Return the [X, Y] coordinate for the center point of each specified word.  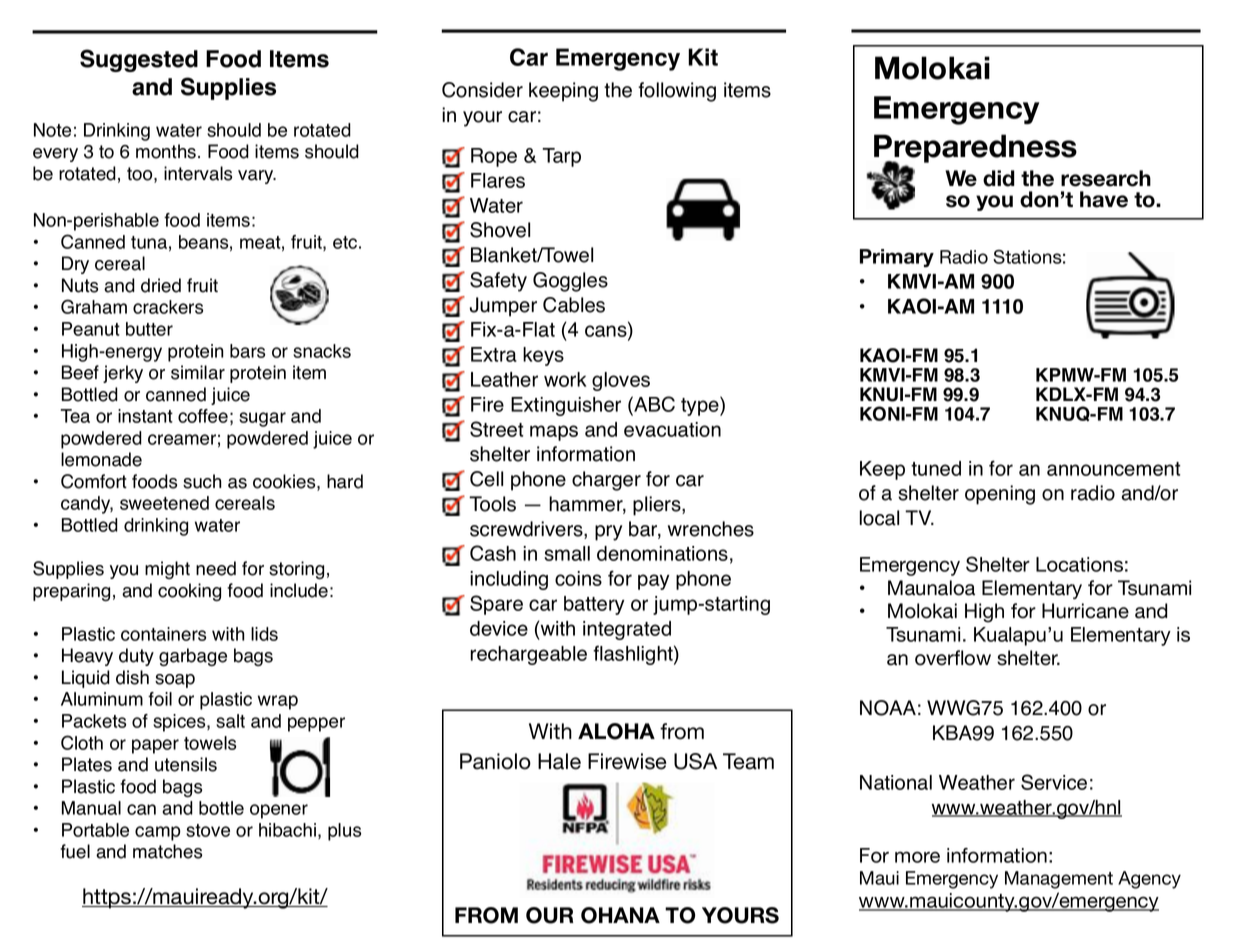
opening [1000, 495]
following [677, 92]
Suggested [139, 60]
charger [606, 481]
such [202, 481]
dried [161, 285]
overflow [953, 658]
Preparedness [975, 149]
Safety [498, 282]
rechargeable [529, 655]
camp [157, 833]
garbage [193, 657]
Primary [897, 258]
